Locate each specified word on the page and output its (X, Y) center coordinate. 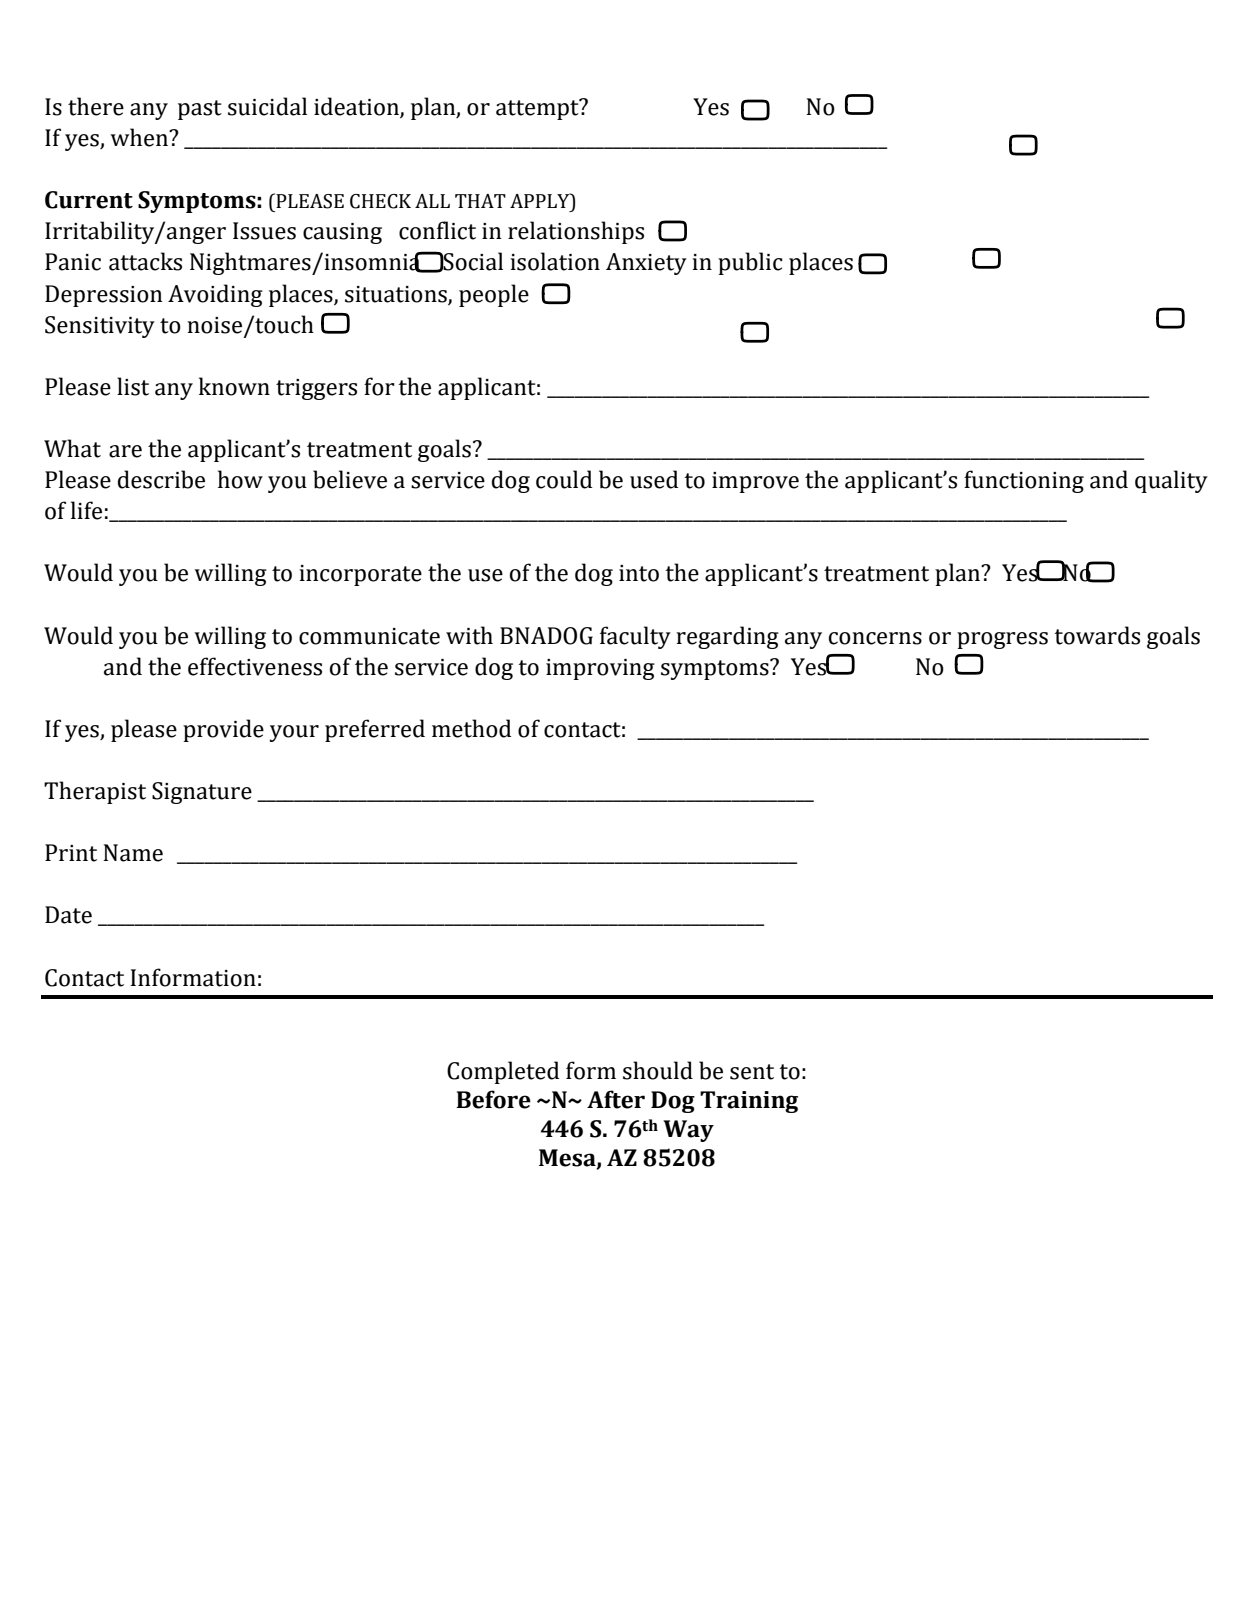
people (494, 295)
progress (1002, 640)
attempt (538, 109)
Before (493, 1099)
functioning (1024, 481)
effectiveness (255, 666)
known (234, 386)
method (471, 728)
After (616, 1099)
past (200, 110)
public (750, 263)
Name (133, 853)
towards (1097, 635)
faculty (635, 637)
